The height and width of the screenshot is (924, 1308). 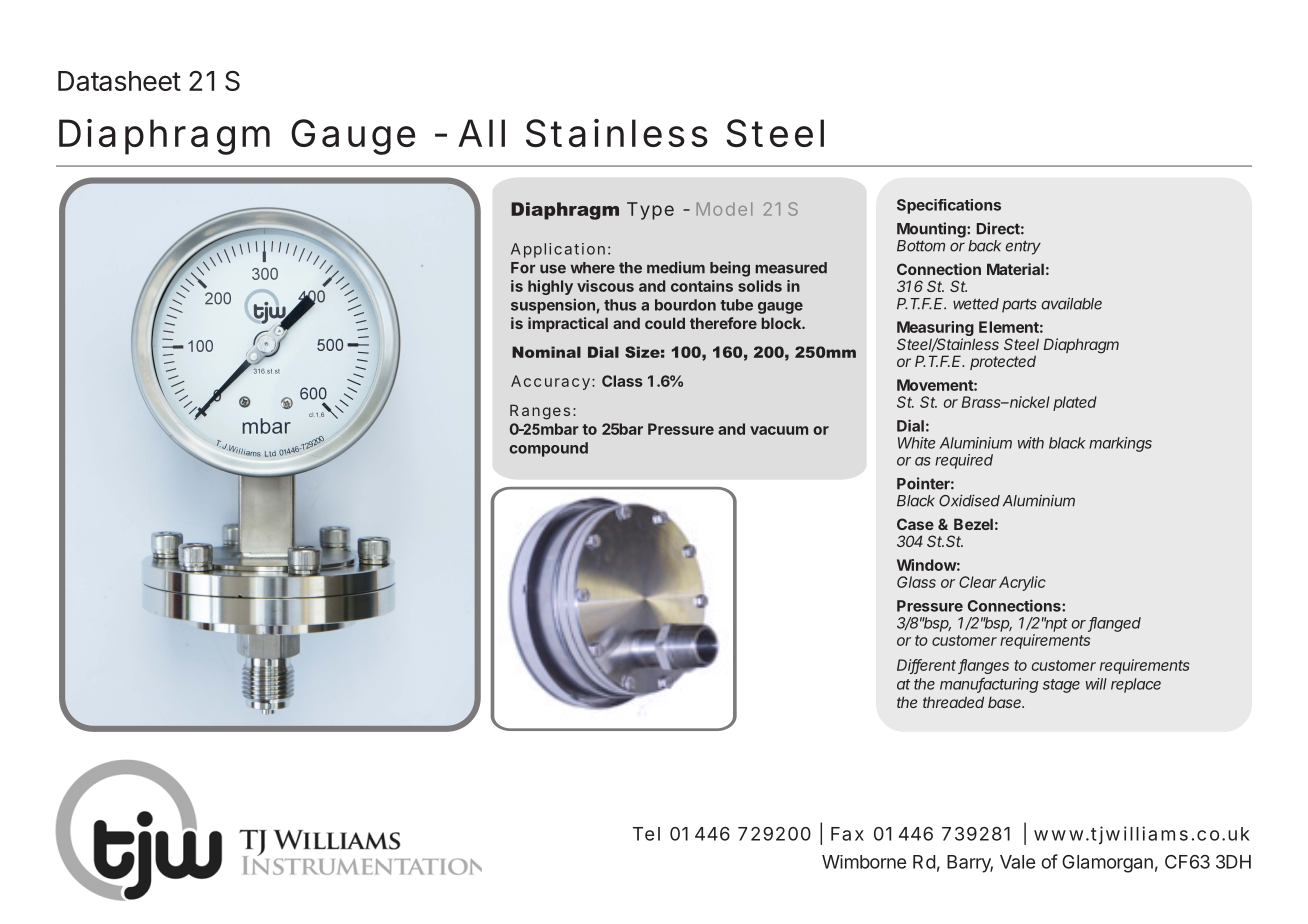 I want to click on base, so click(x=1006, y=702).
